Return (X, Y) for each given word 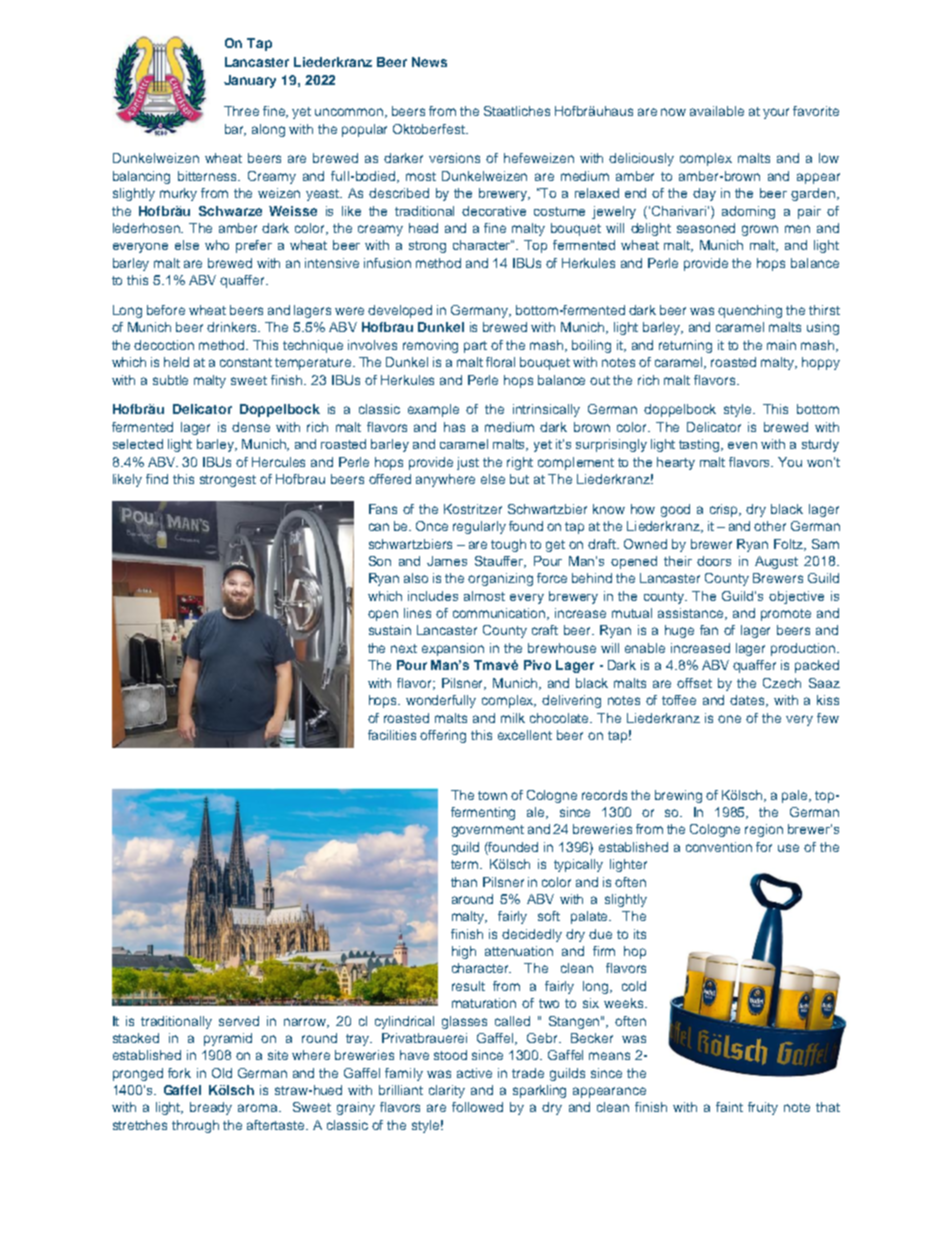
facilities (392, 735)
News (429, 62)
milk (513, 718)
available (717, 111)
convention (719, 847)
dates (748, 701)
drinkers (233, 327)
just (468, 463)
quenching (750, 311)
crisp (725, 510)
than (464, 882)
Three (241, 111)
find (157, 479)
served (239, 1021)
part (475, 347)
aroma (259, 1108)
